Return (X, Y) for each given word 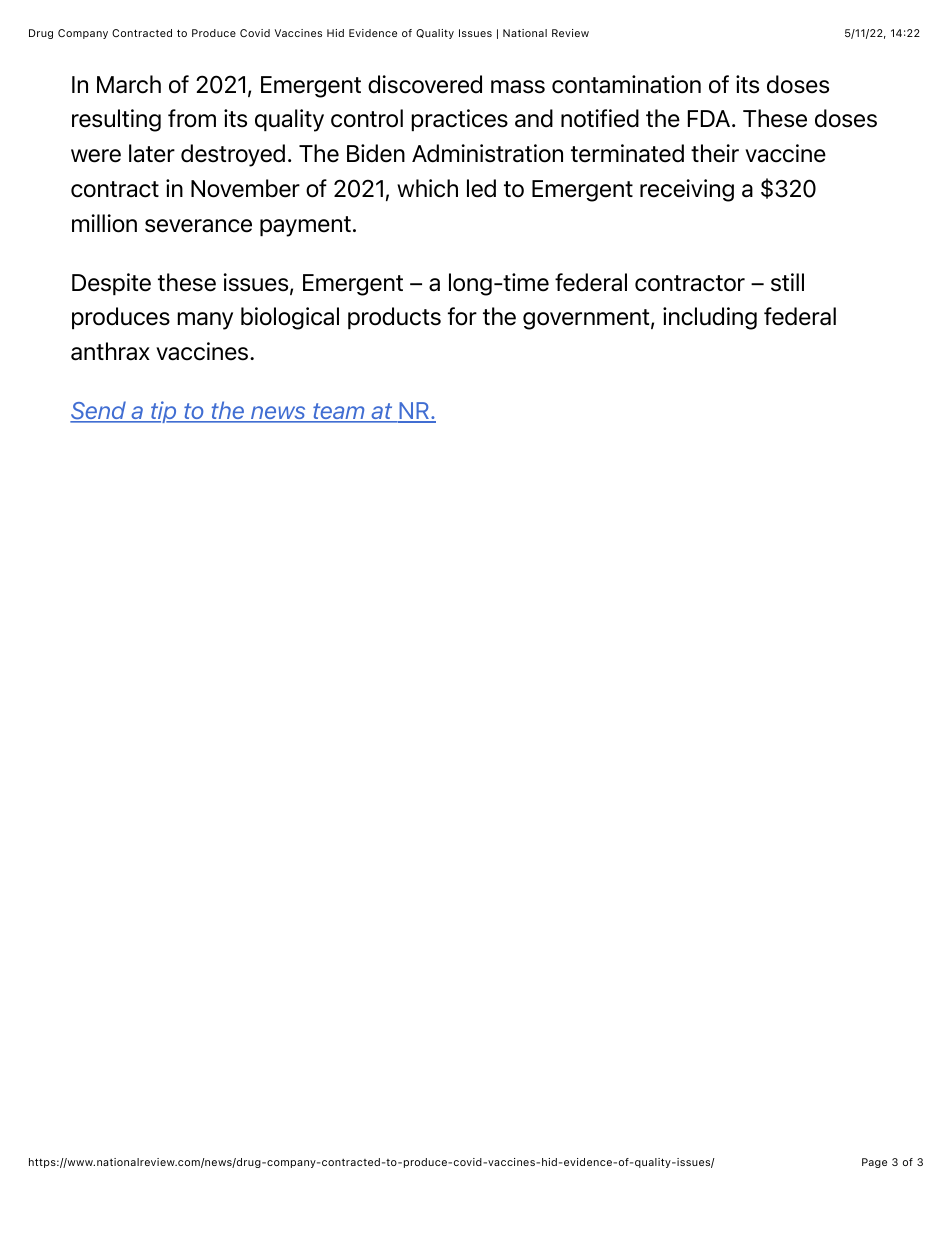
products (394, 318)
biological (290, 318)
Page (874, 1163)
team (339, 412)
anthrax (110, 351)
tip (164, 412)
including (710, 318)
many (205, 321)
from (192, 118)
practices (460, 120)
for (462, 316)
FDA (710, 118)
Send (99, 411)
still (787, 282)
